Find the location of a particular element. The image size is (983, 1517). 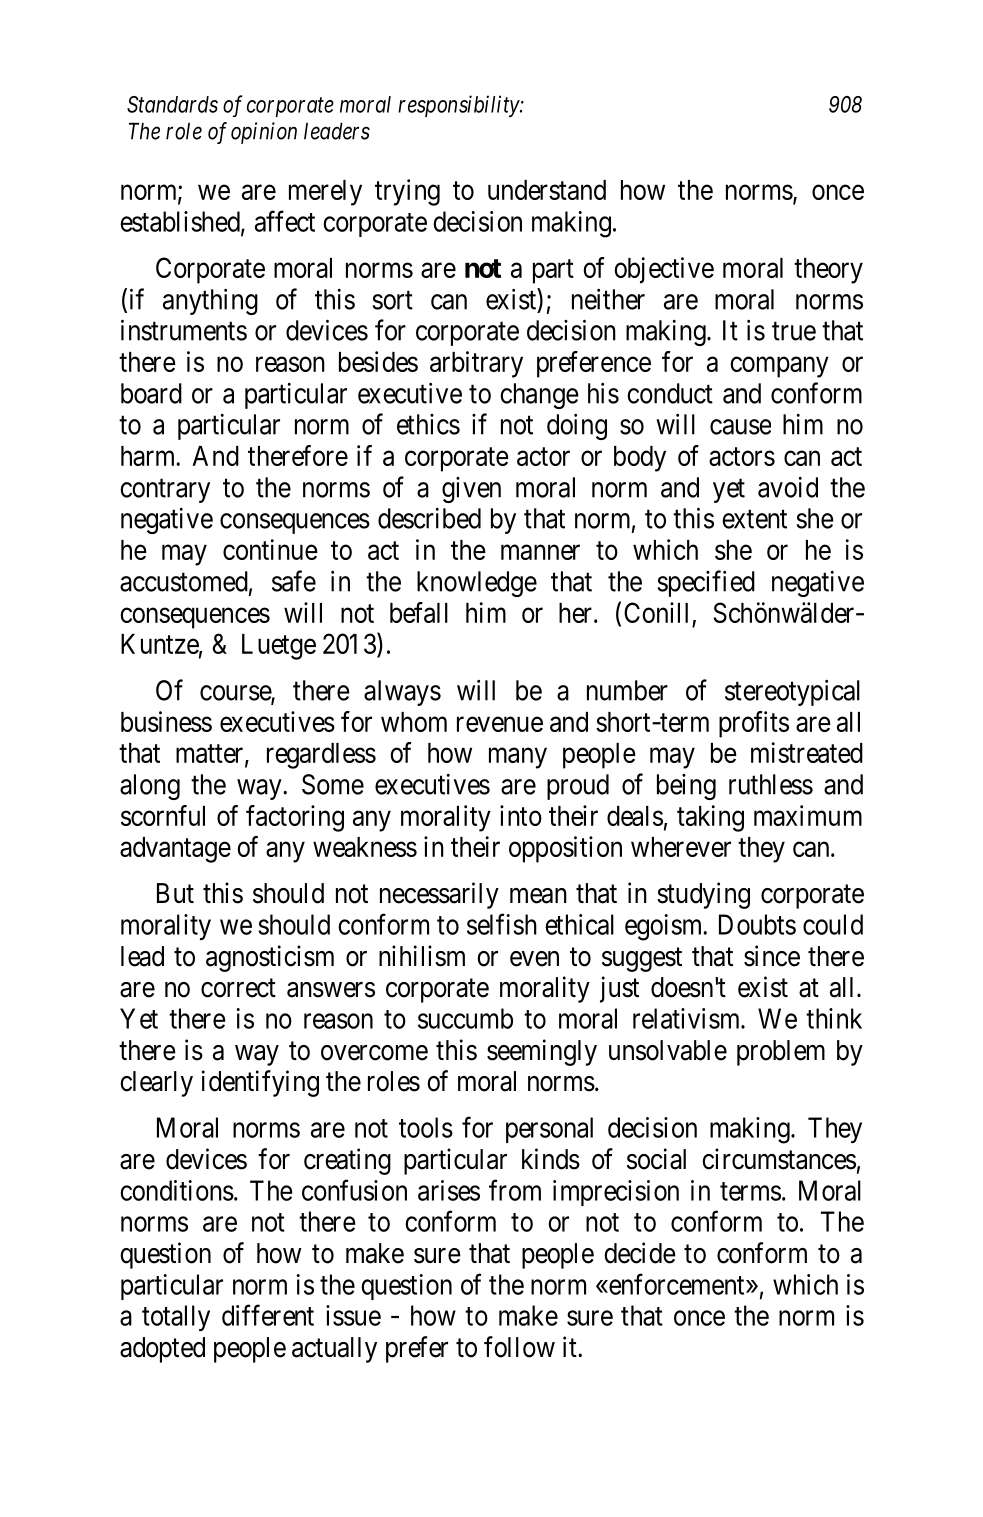

opinion is located at coordinates (264, 133).
